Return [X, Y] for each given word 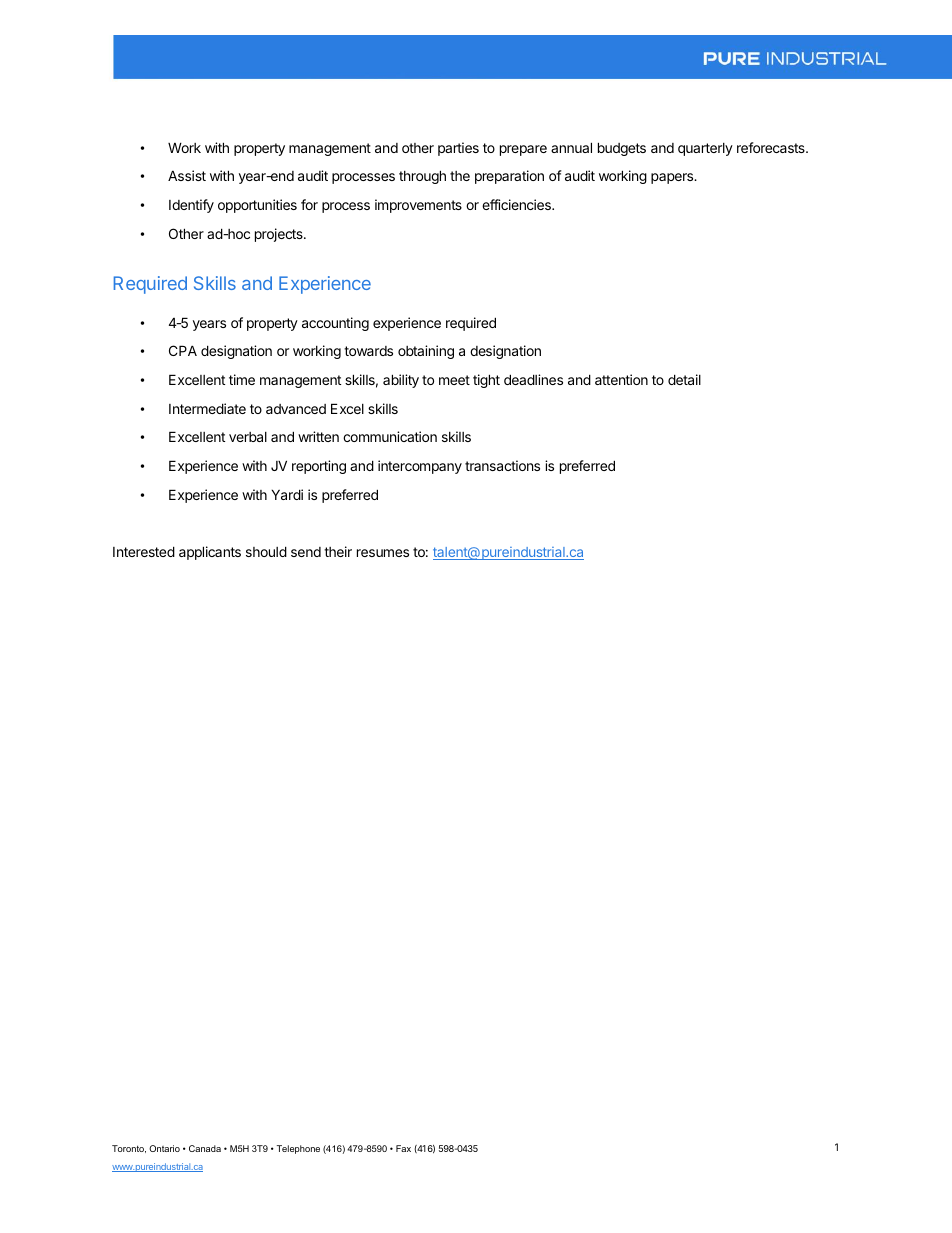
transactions [502, 465]
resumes [383, 553]
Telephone [298, 1149]
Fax [403, 1148]
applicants [210, 553]
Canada [205, 1148]
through [422, 177]
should [266, 551]
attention [621, 379]
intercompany [420, 467]
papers [673, 178]
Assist [187, 175]
